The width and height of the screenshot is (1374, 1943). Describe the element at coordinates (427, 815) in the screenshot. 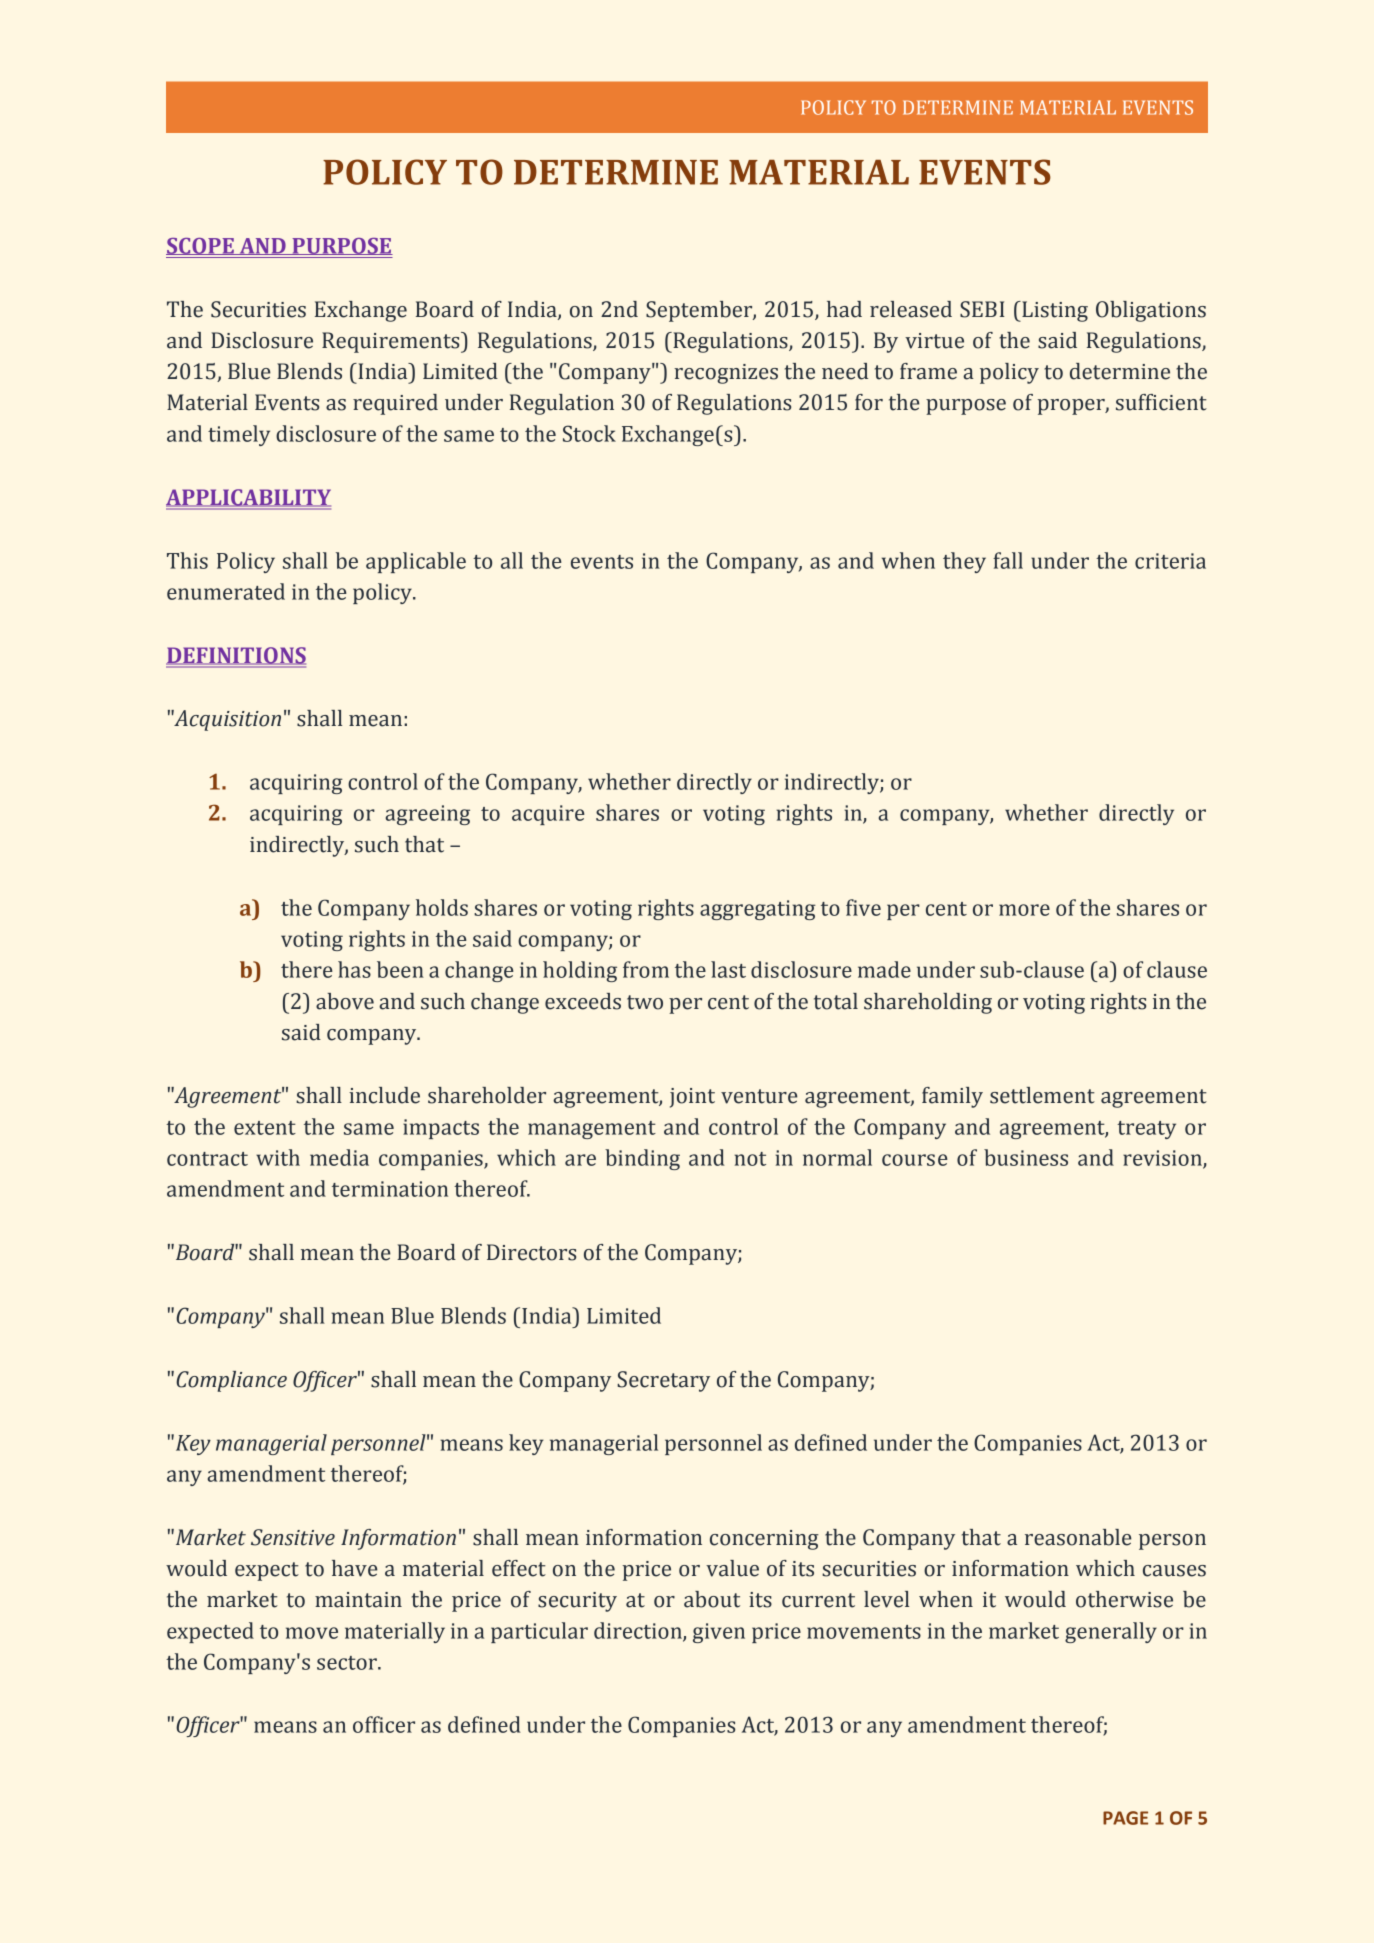

I see `agreeing` at that location.
